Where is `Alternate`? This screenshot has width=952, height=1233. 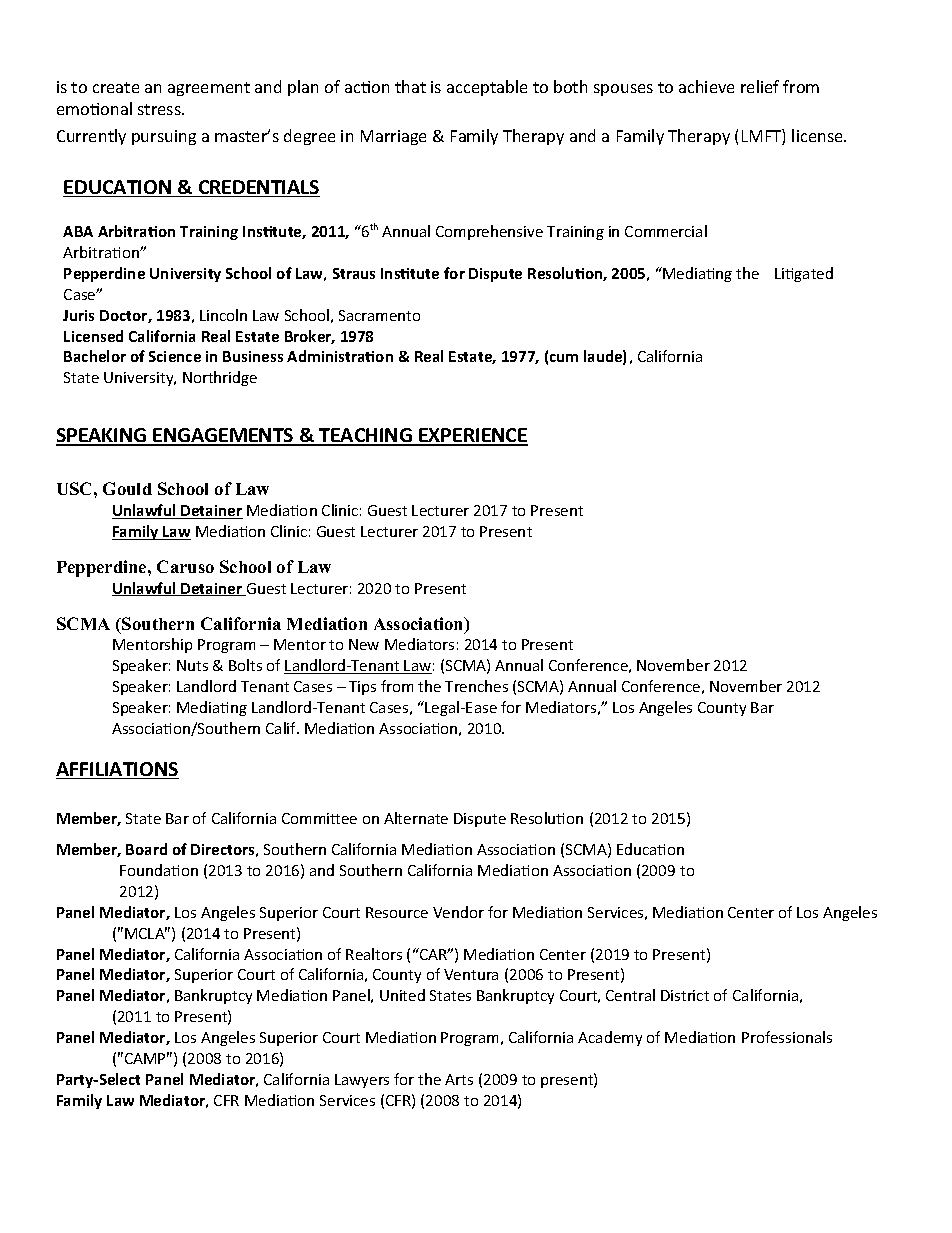
Alternate is located at coordinates (416, 818).
